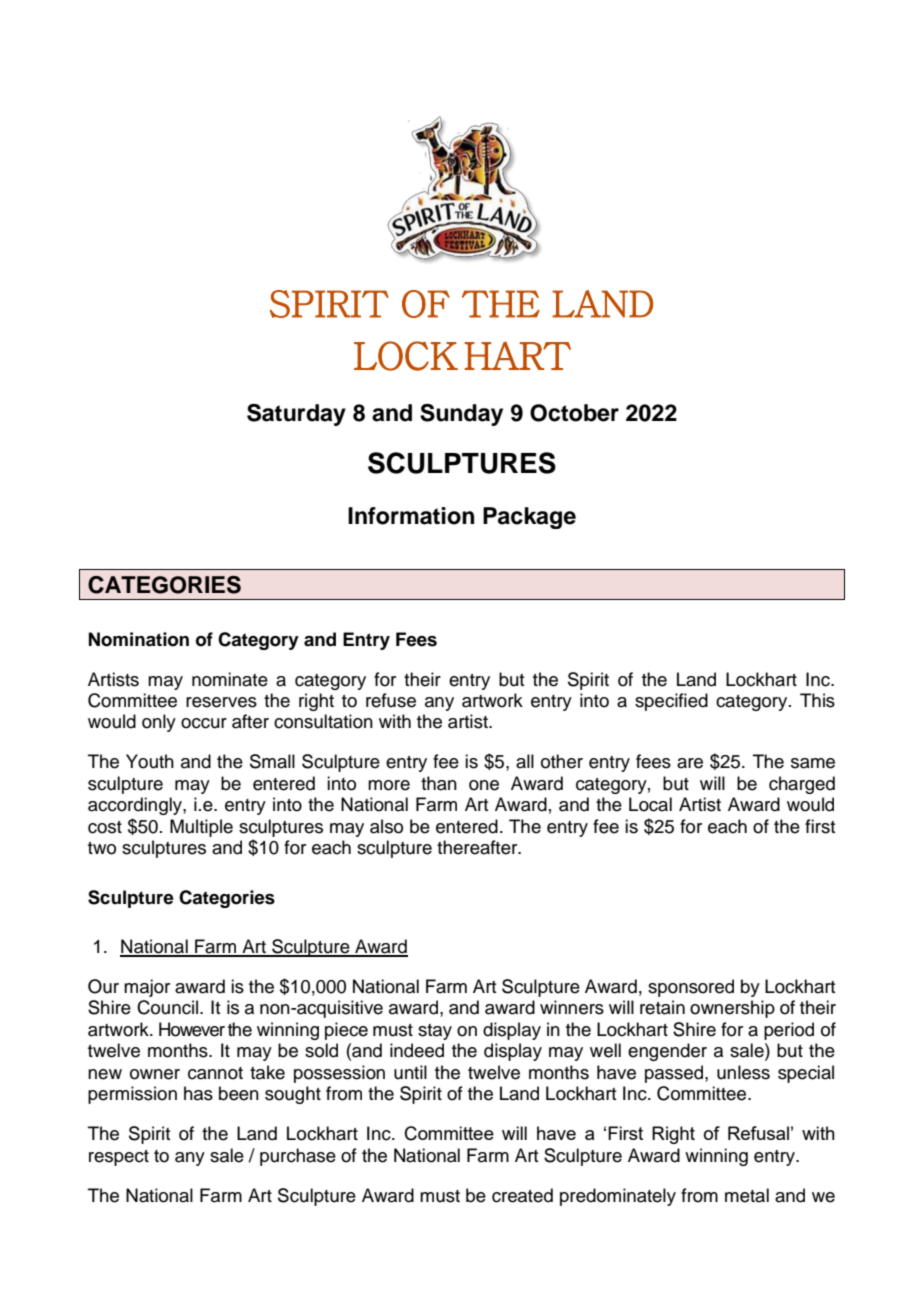 The image size is (924, 1307). What do you see at coordinates (201, 828) in the document?
I see `Multiple` at bounding box center [201, 828].
